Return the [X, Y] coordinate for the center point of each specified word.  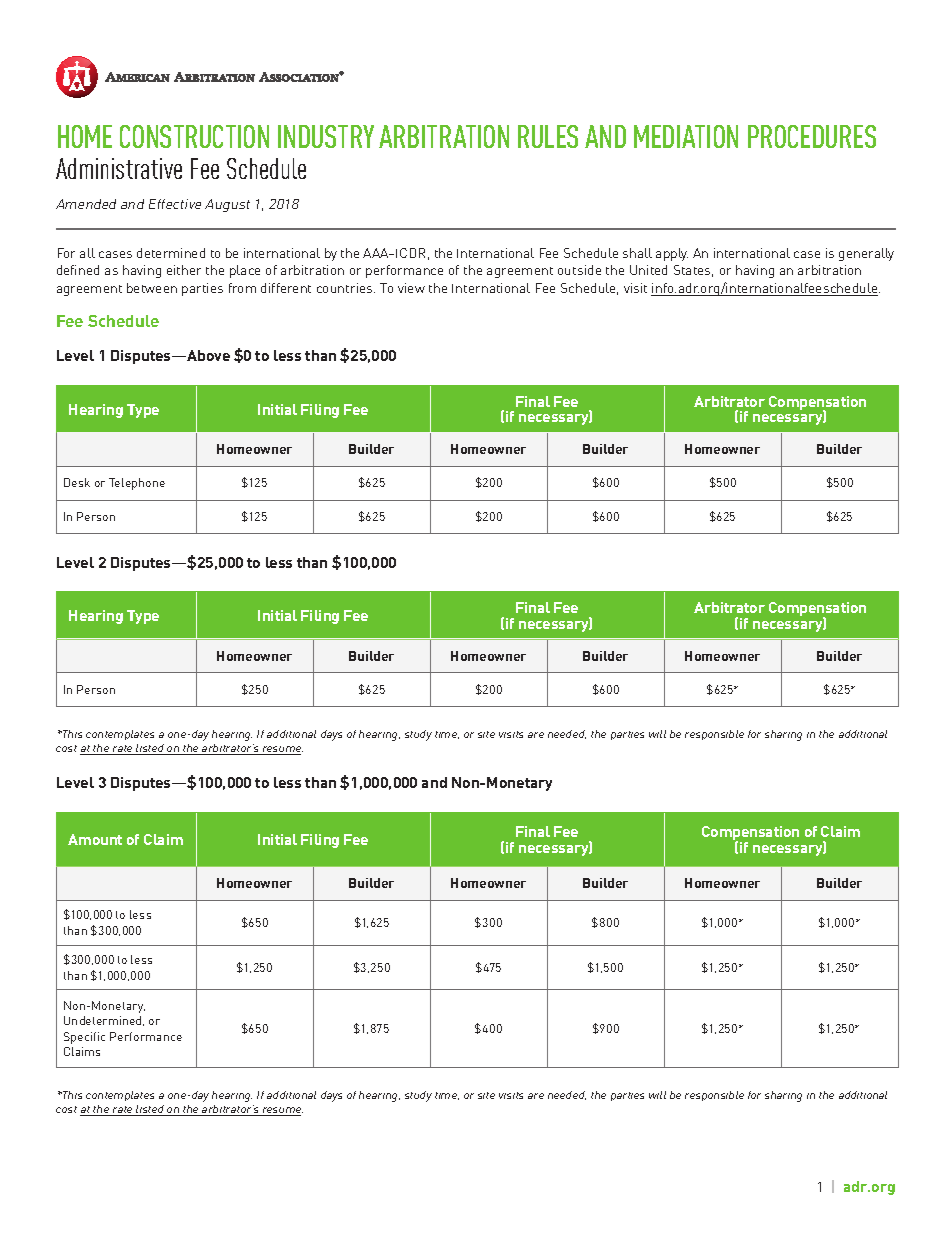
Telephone [137, 484]
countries [346, 288]
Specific [84, 1038]
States [693, 271]
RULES [548, 136]
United [648, 270]
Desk [77, 482]
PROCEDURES [812, 136]
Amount [95, 839]
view [411, 288]
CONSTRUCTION [194, 136]
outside [579, 270]
